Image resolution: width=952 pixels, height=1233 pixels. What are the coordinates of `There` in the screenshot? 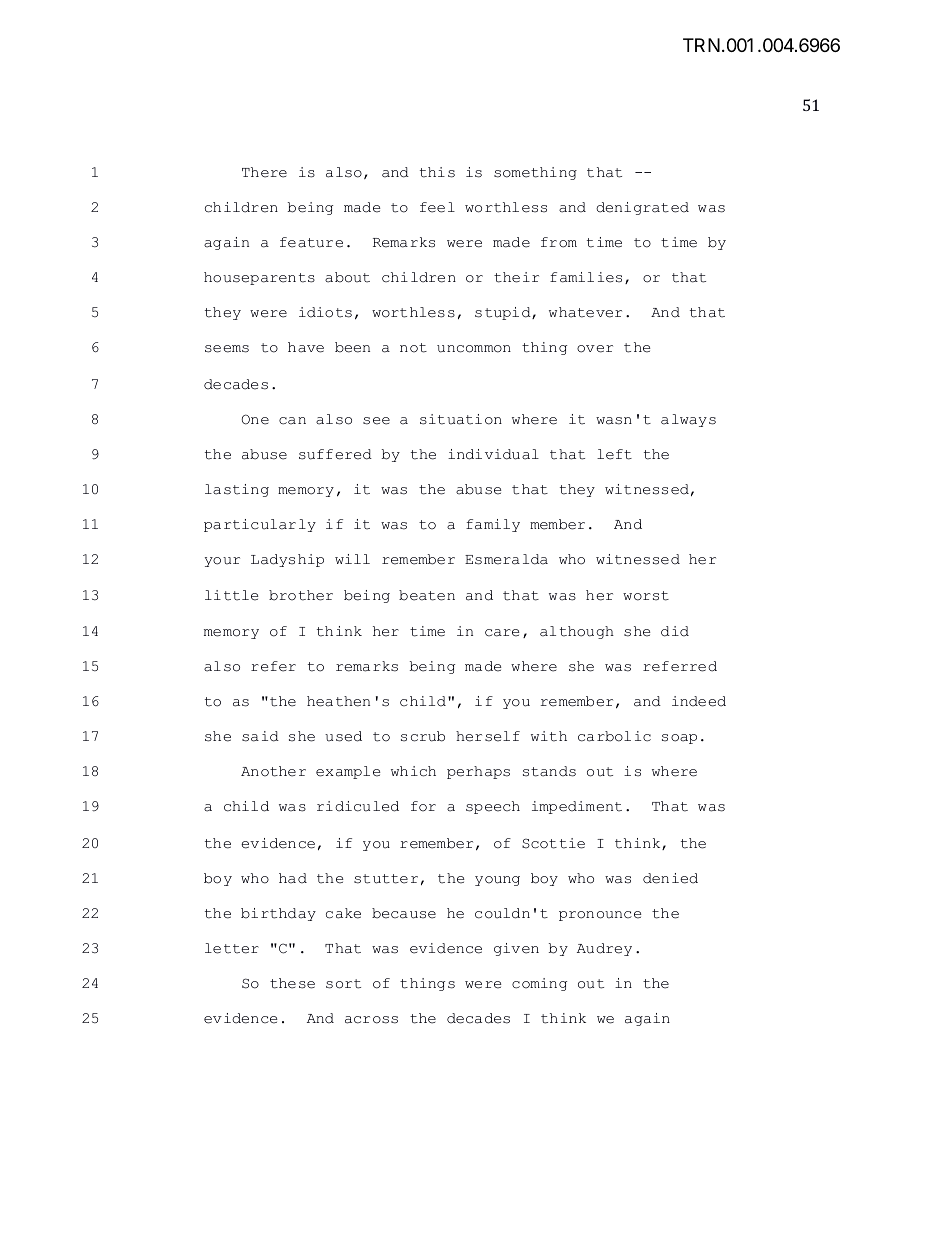 It's located at (264, 172).
